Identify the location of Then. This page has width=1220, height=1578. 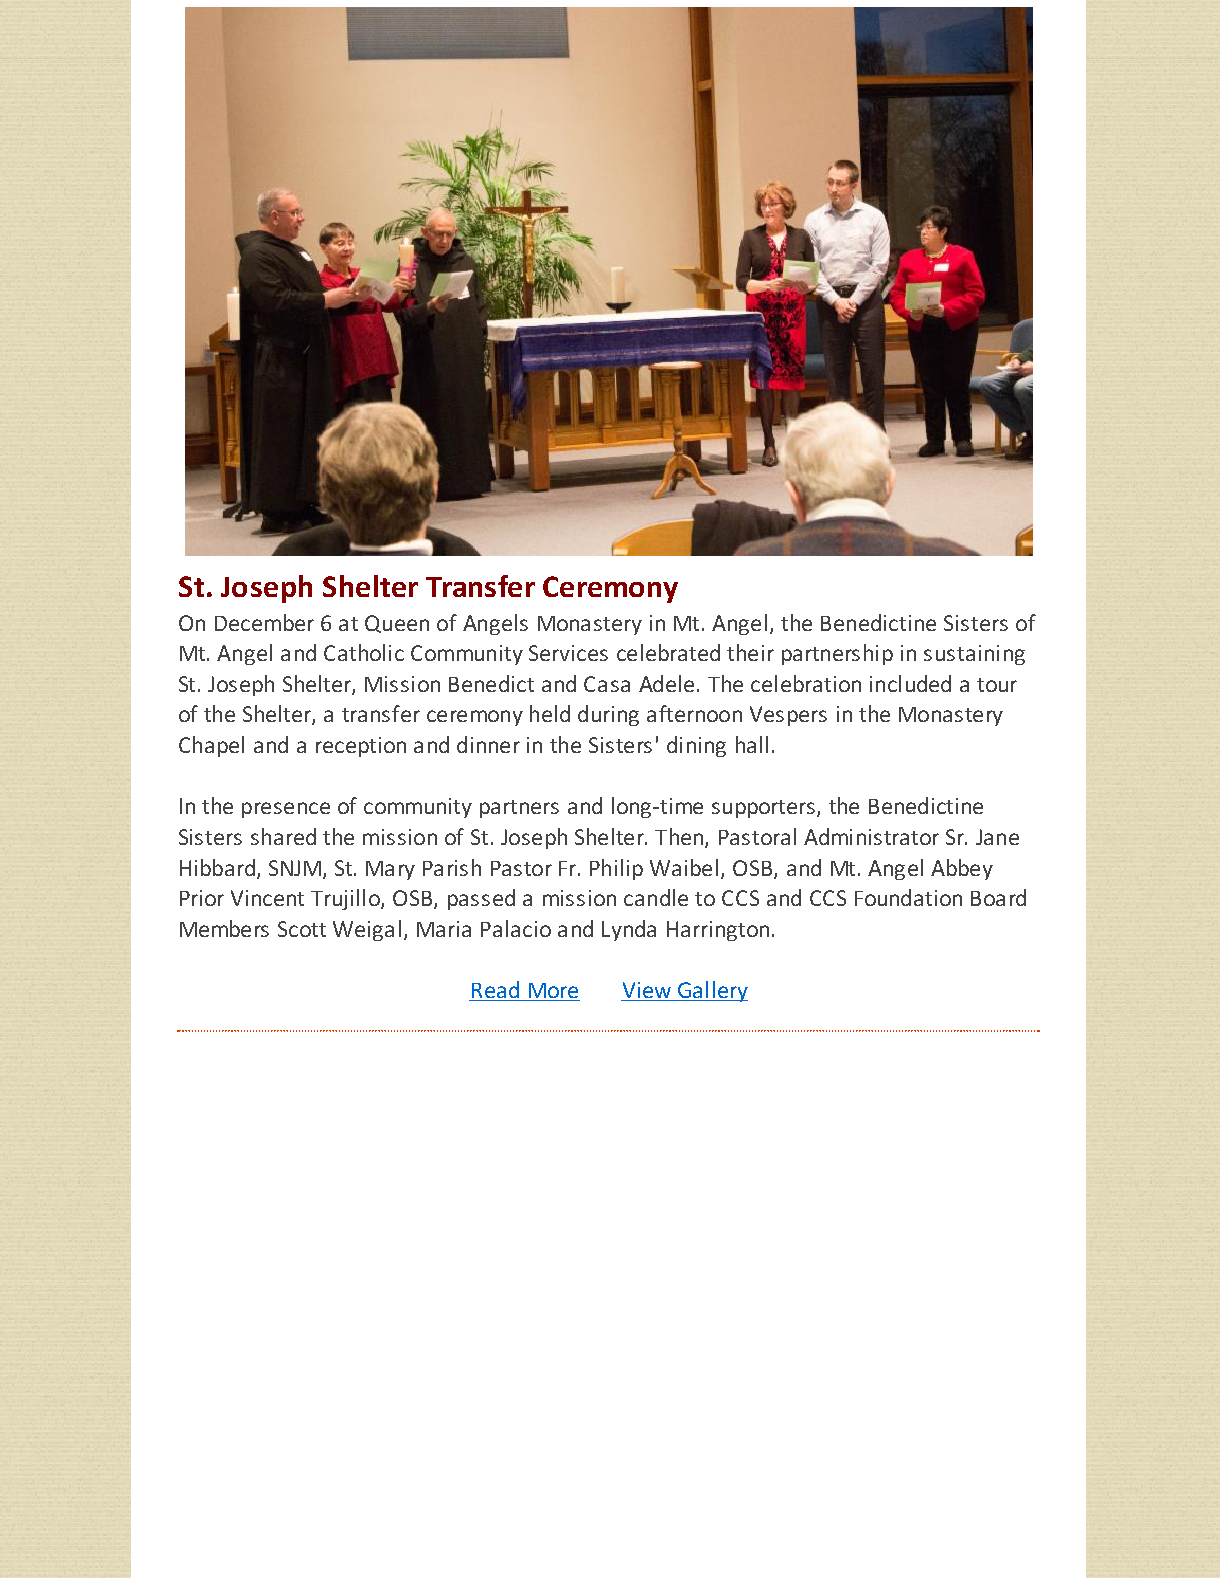
(680, 838).
